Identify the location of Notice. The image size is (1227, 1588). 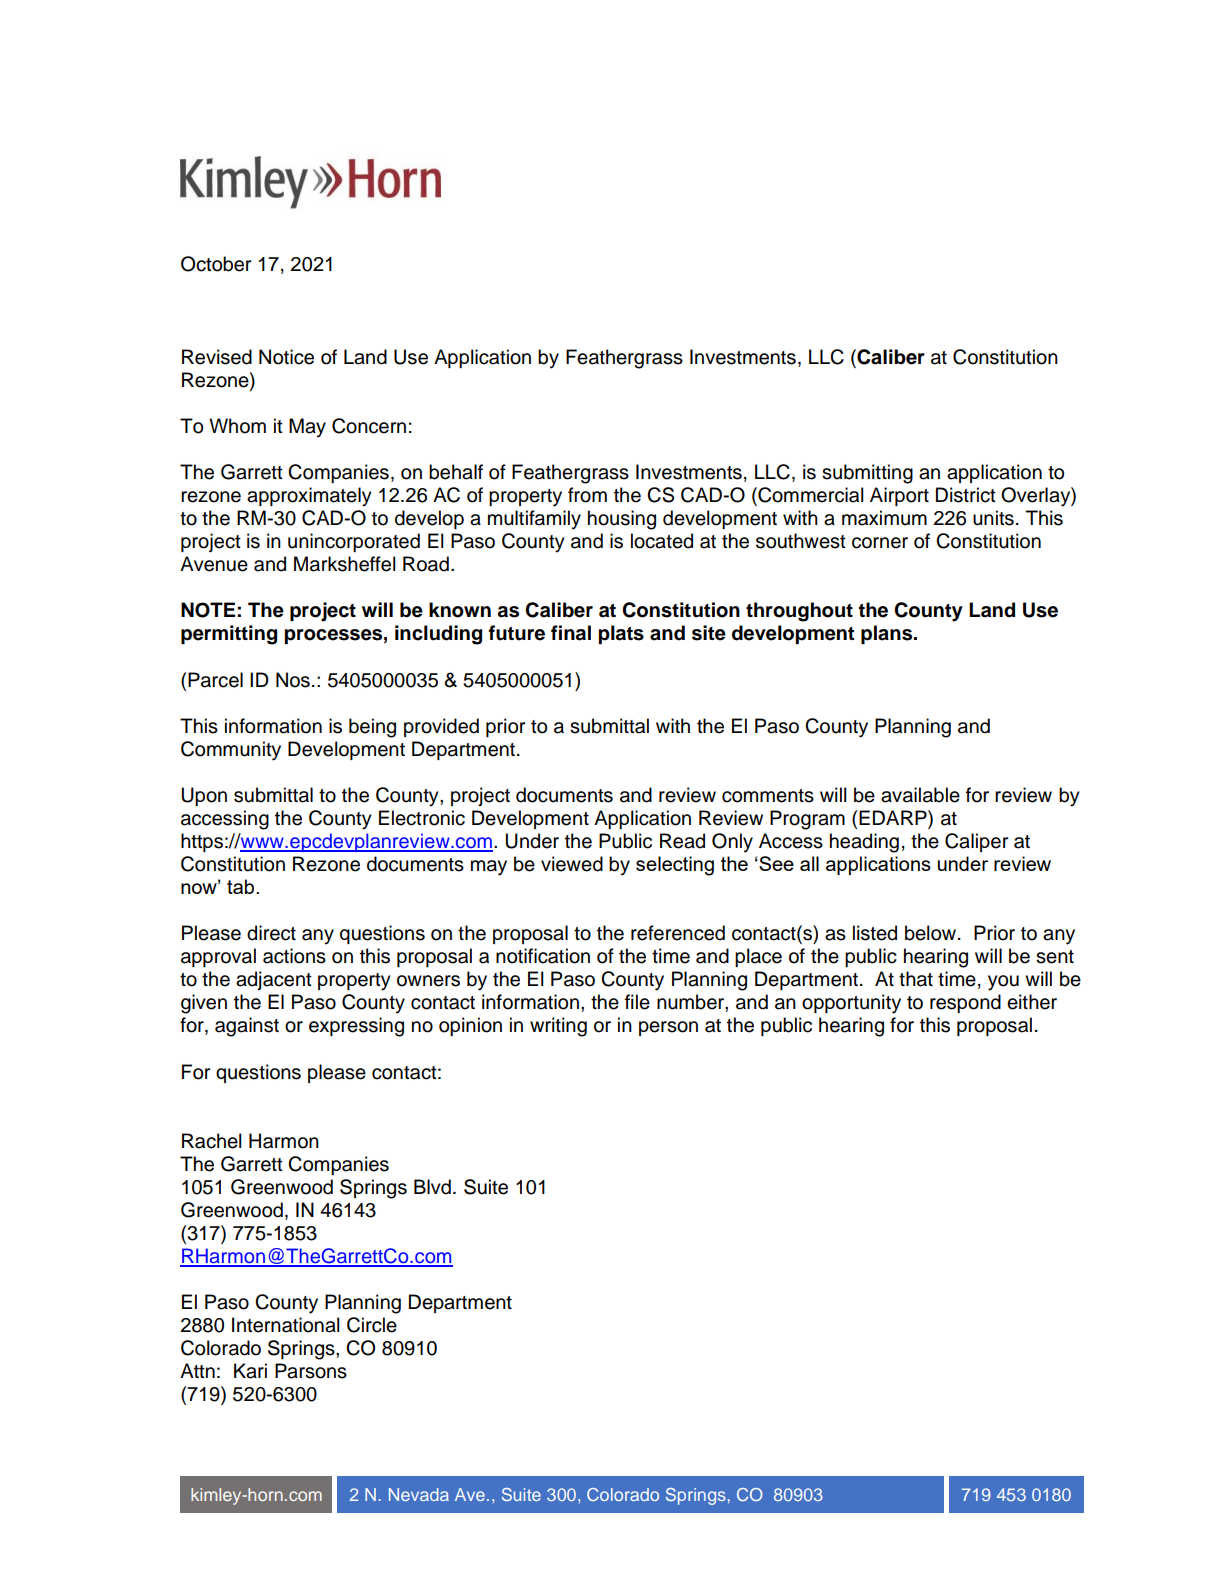
(286, 357).
